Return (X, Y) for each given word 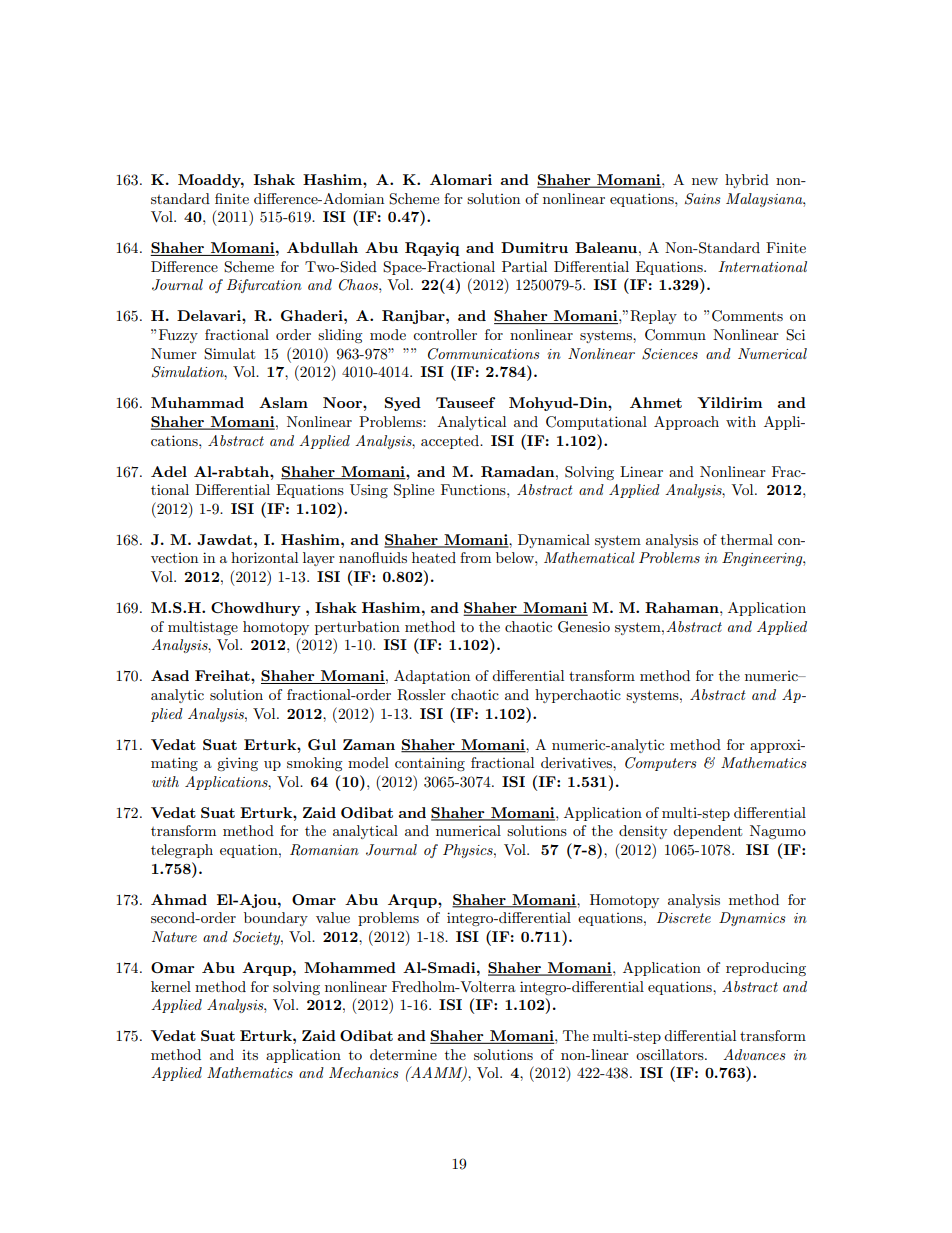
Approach (686, 423)
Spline (414, 491)
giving (237, 764)
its (250, 1055)
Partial (524, 266)
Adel (169, 471)
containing (430, 764)
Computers (661, 764)
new (705, 181)
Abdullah (322, 247)
